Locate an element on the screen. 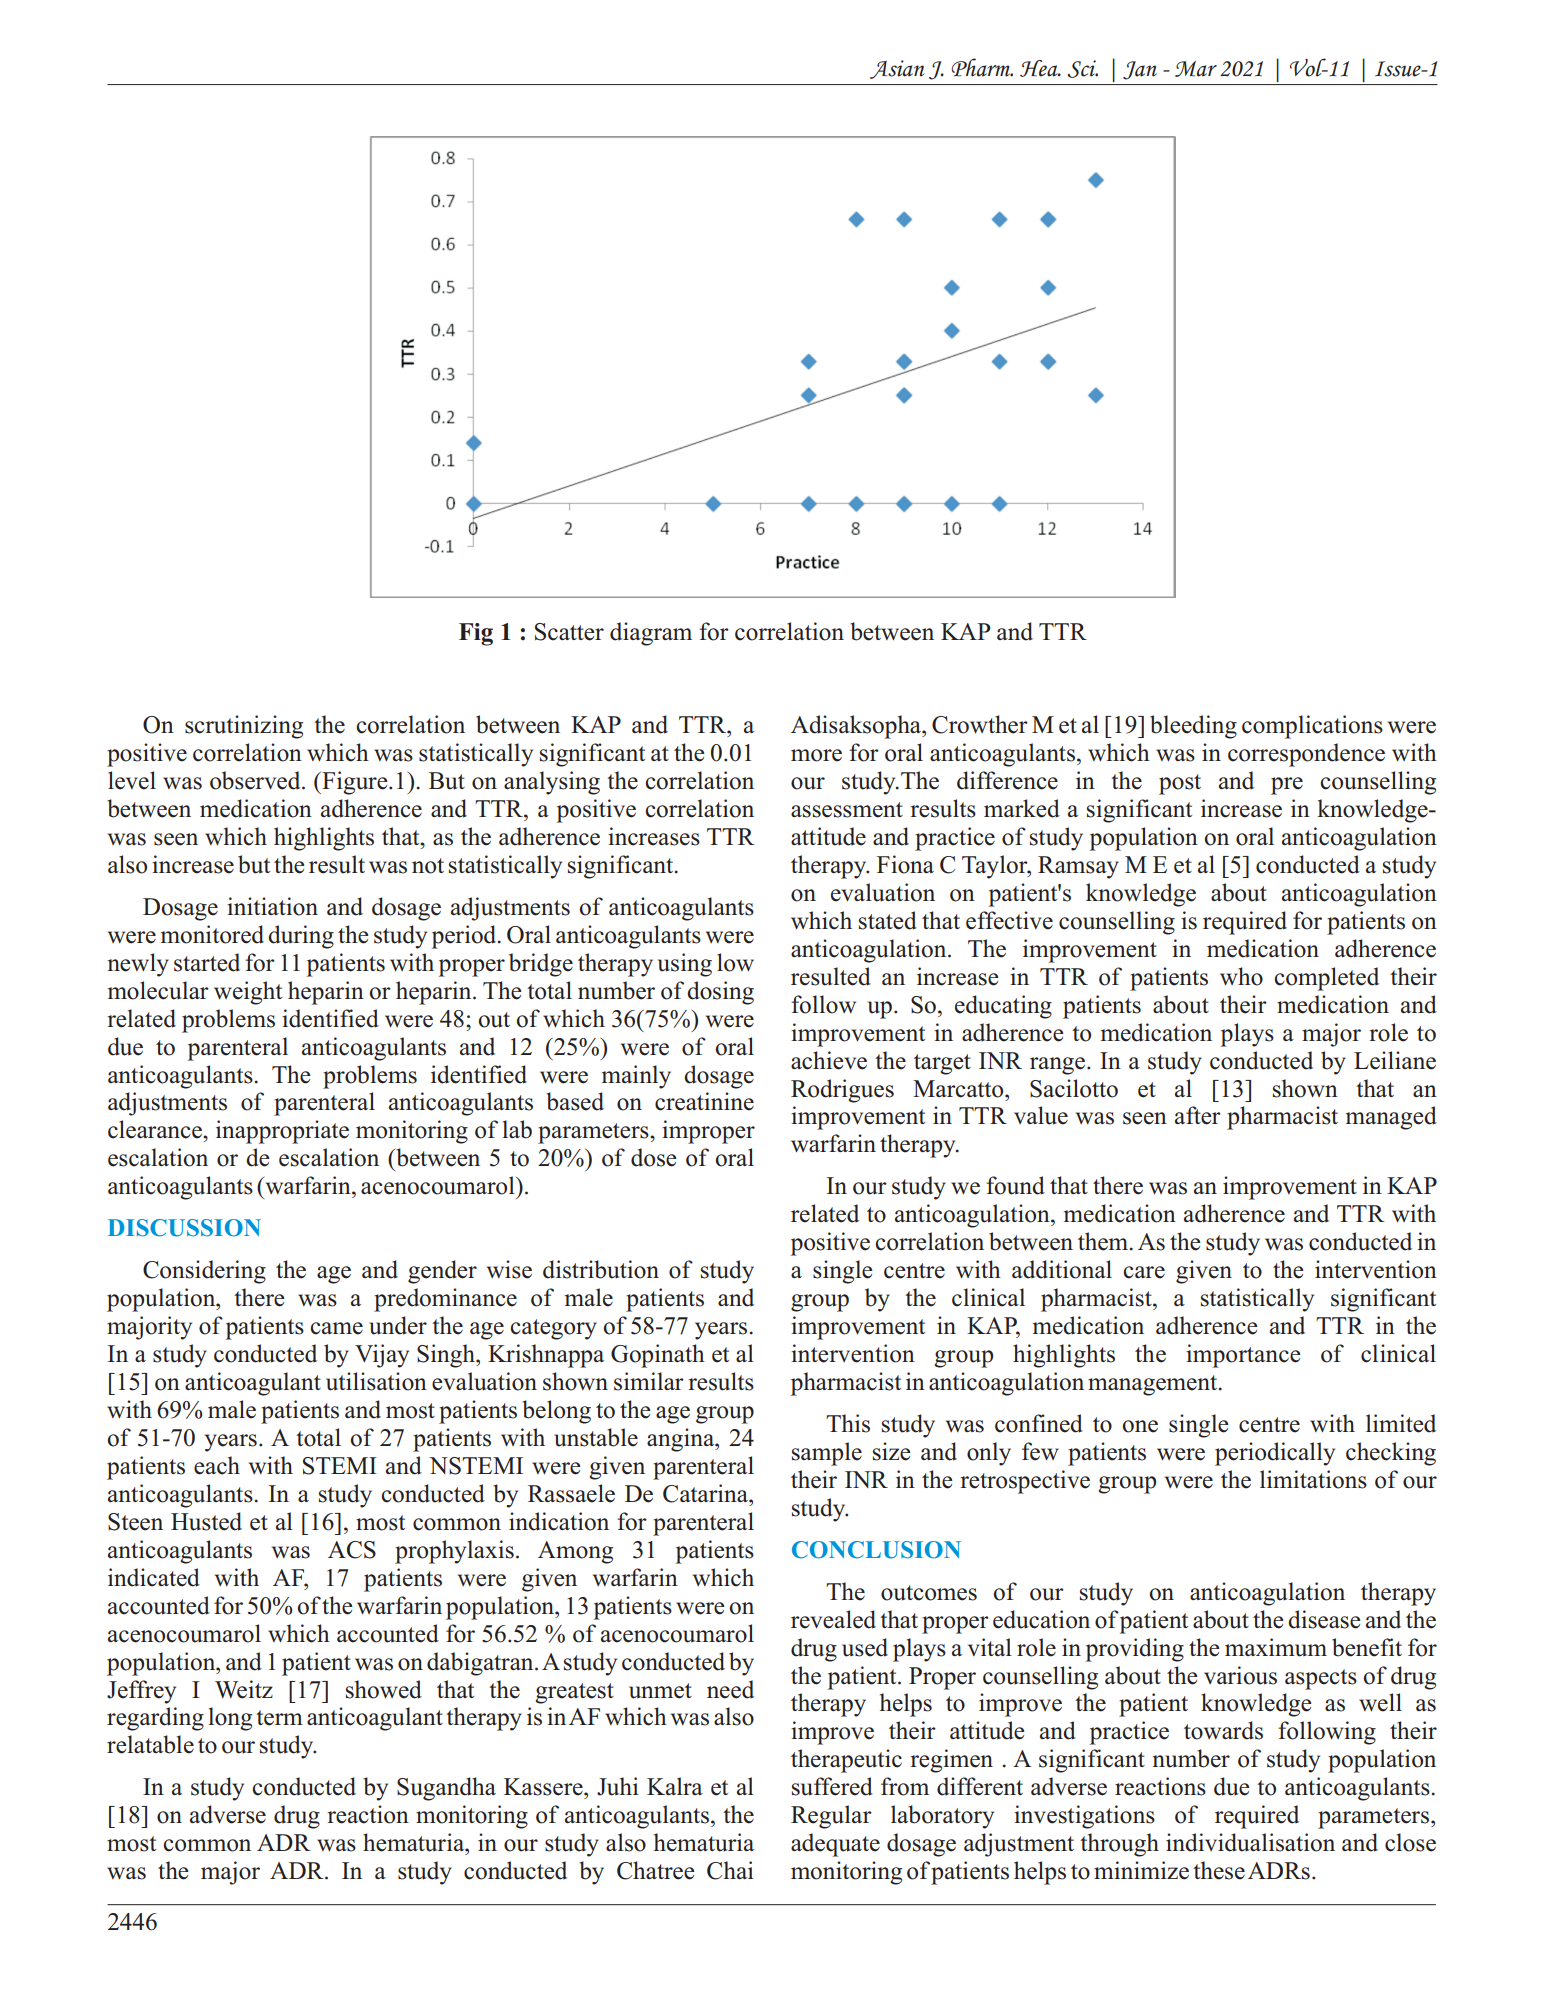 The width and height of the screenshot is (1545, 1999). Jan is located at coordinates (1140, 70).
